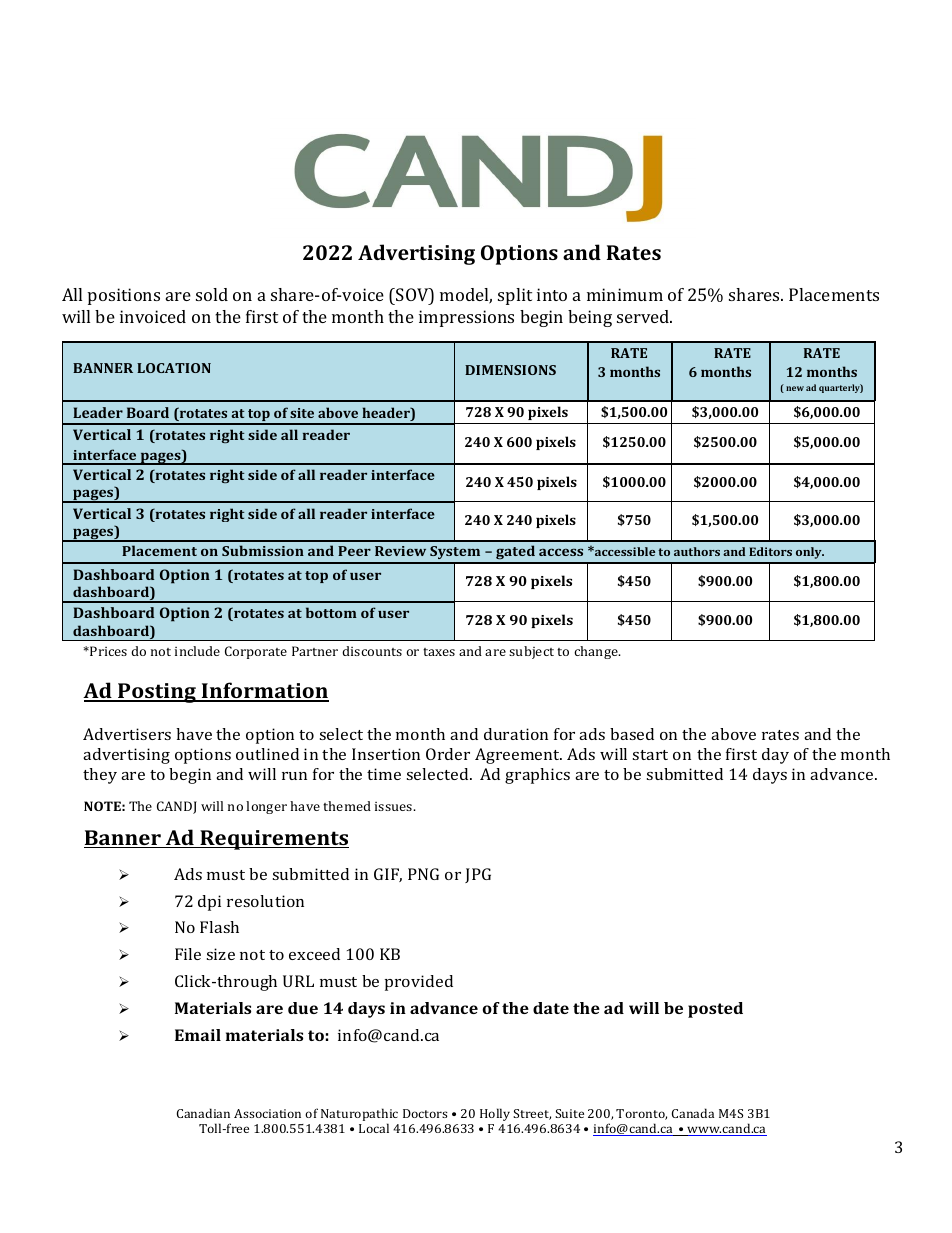  What do you see at coordinates (644, 316) in the screenshot?
I see `served` at bounding box center [644, 316].
